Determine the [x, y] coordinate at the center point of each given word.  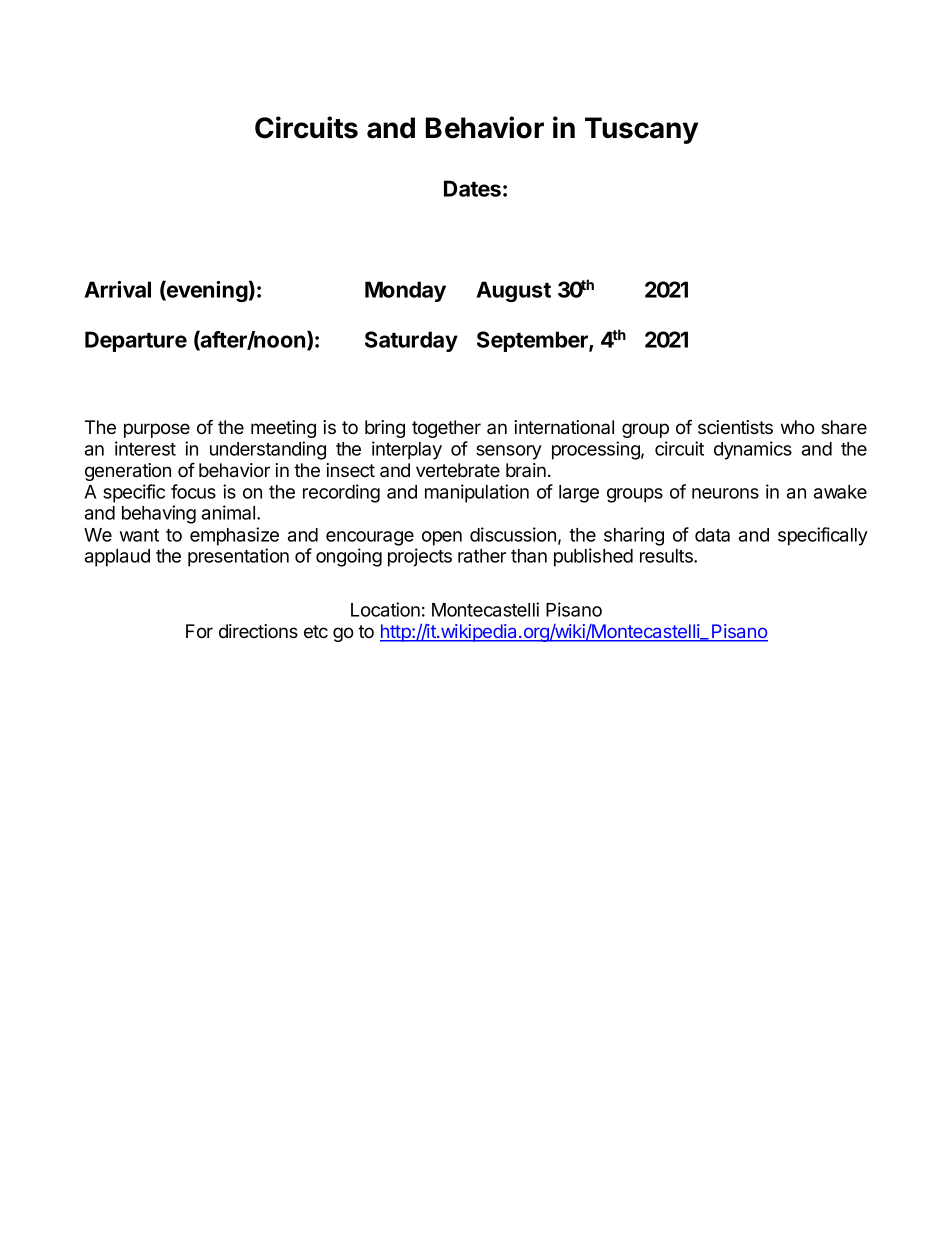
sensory [509, 452]
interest [145, 448]
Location [385, 609]
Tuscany [641, 130]
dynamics [753, 450]
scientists [735, 427]
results [667, 556]
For [199, 631]
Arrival [117, 289]
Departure [136, 341]
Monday [405, 291]
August [513, 291]
